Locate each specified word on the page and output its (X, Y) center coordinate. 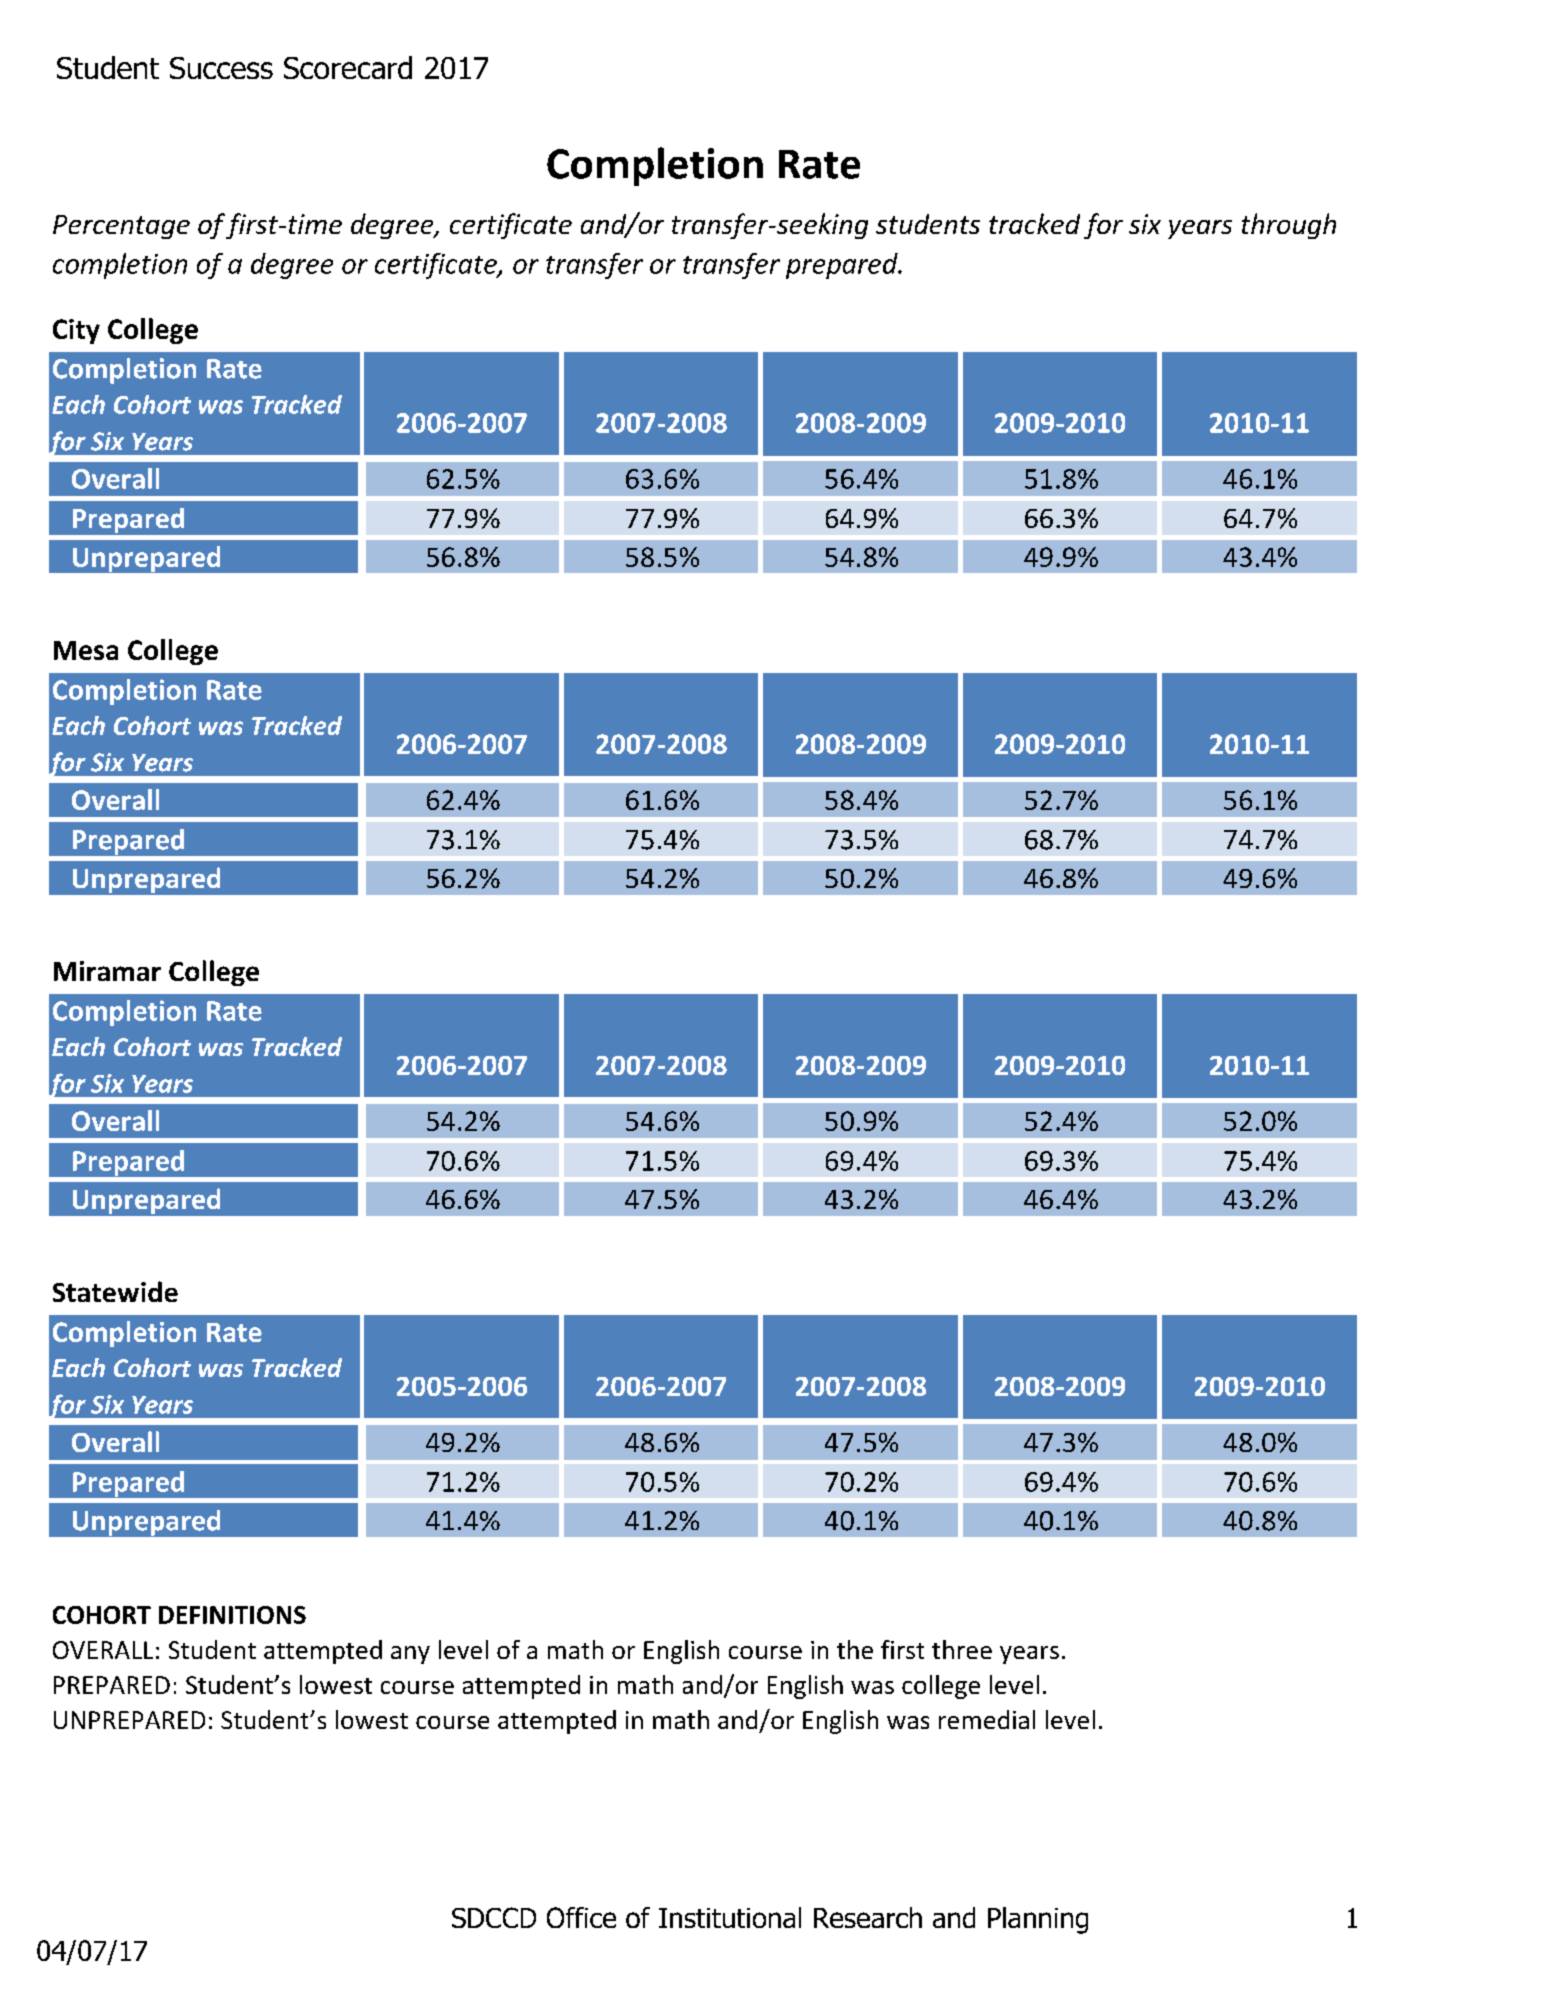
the (855, 1649)
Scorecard (348, 67)
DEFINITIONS (232, 1615)
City (76, 331)
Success (221, 68)
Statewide (115, 1291)
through (1289, 226)
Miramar (107, 971)
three (962, 1649)
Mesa (86, 650)
